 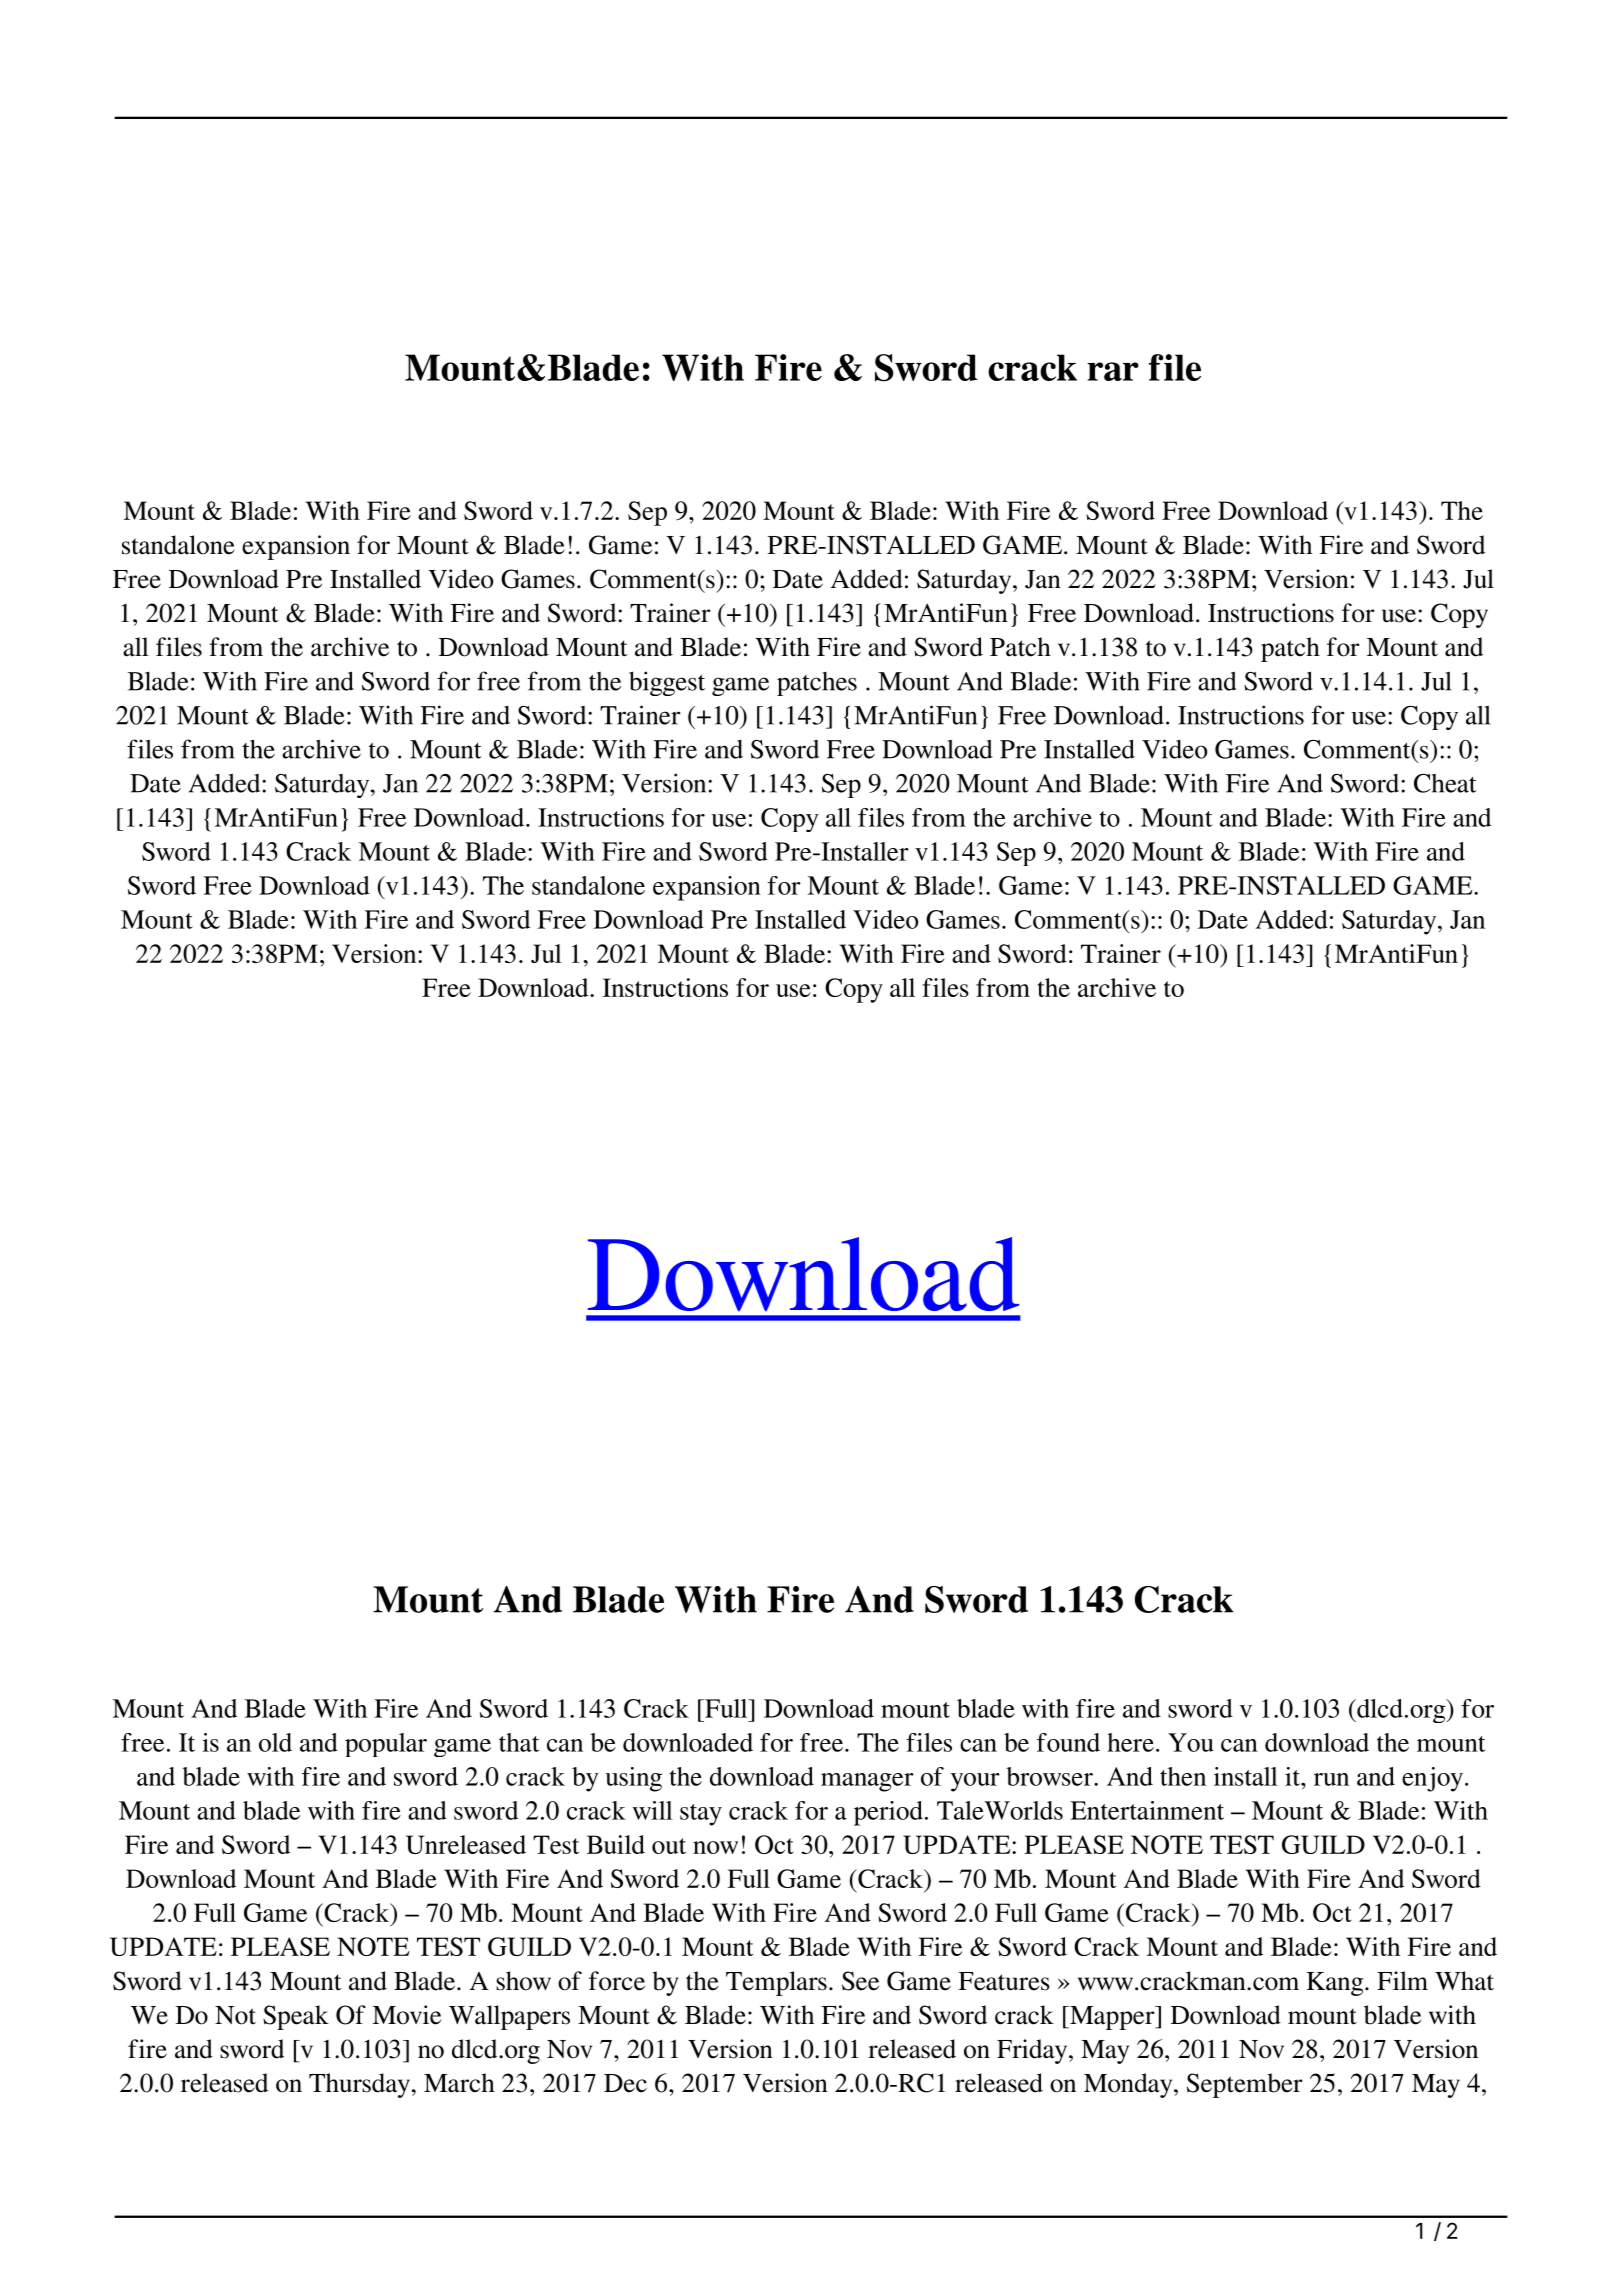 I want to click on Movie, so click(x=407, y=2015).
